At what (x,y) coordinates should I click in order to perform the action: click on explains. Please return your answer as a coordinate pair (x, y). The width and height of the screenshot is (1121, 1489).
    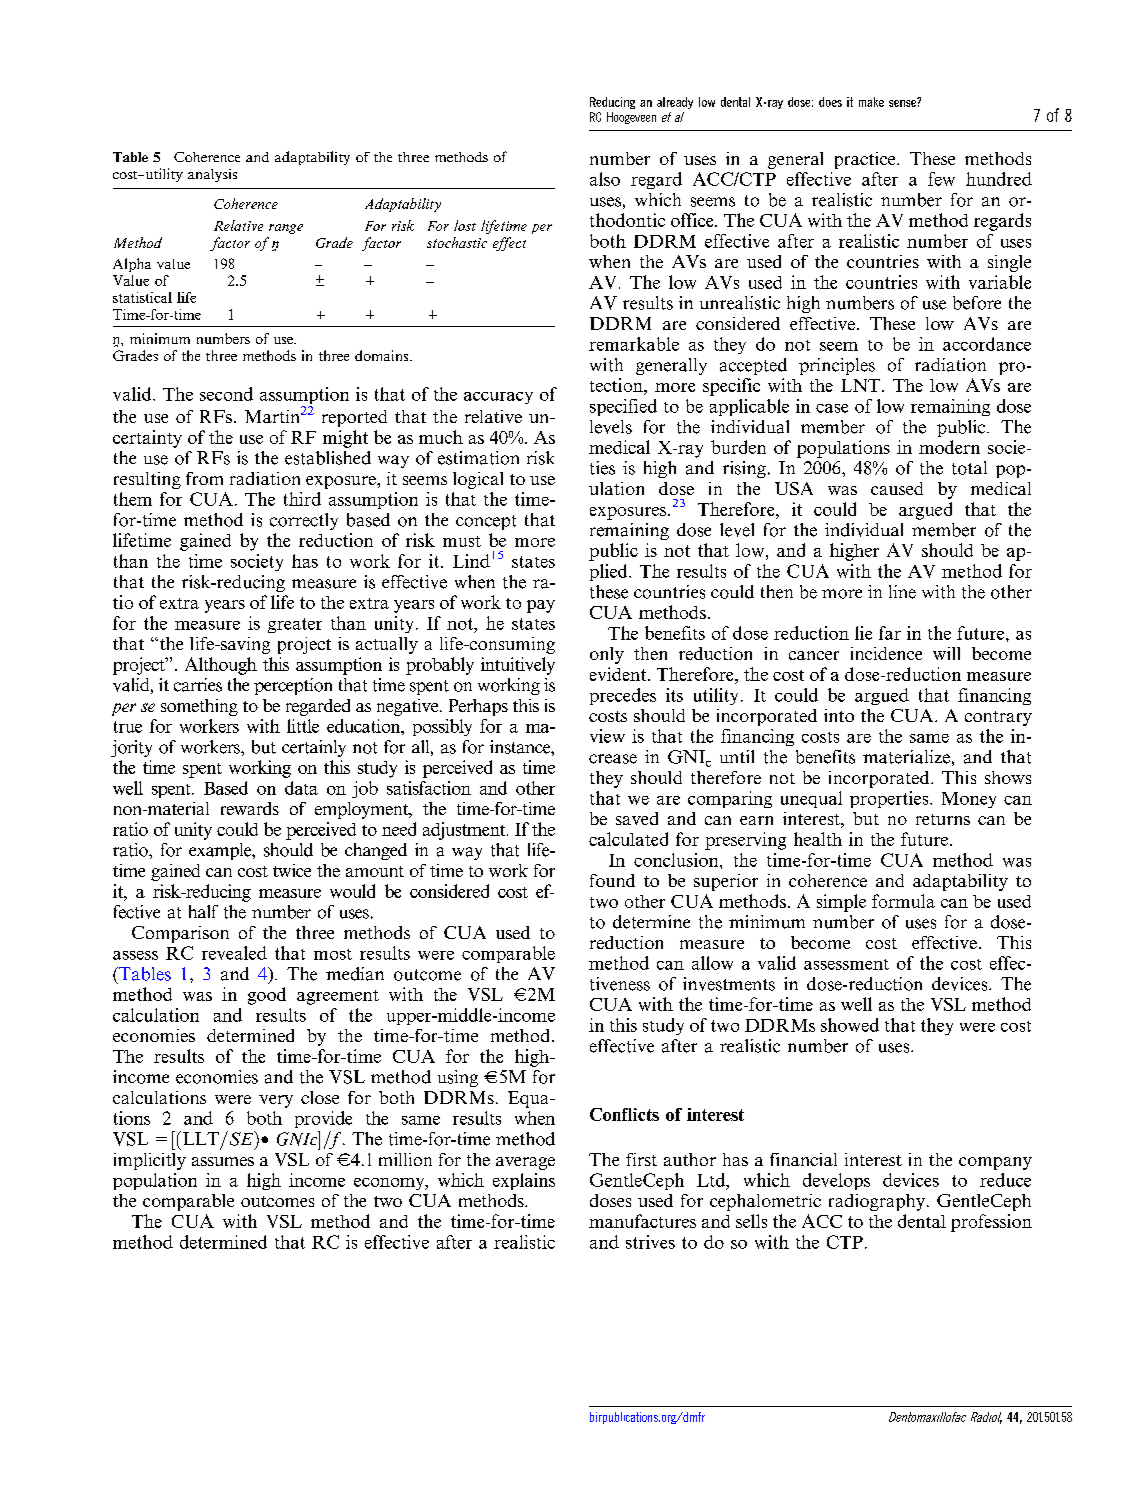
    Looking at the image, I should click on (524, 1181).
